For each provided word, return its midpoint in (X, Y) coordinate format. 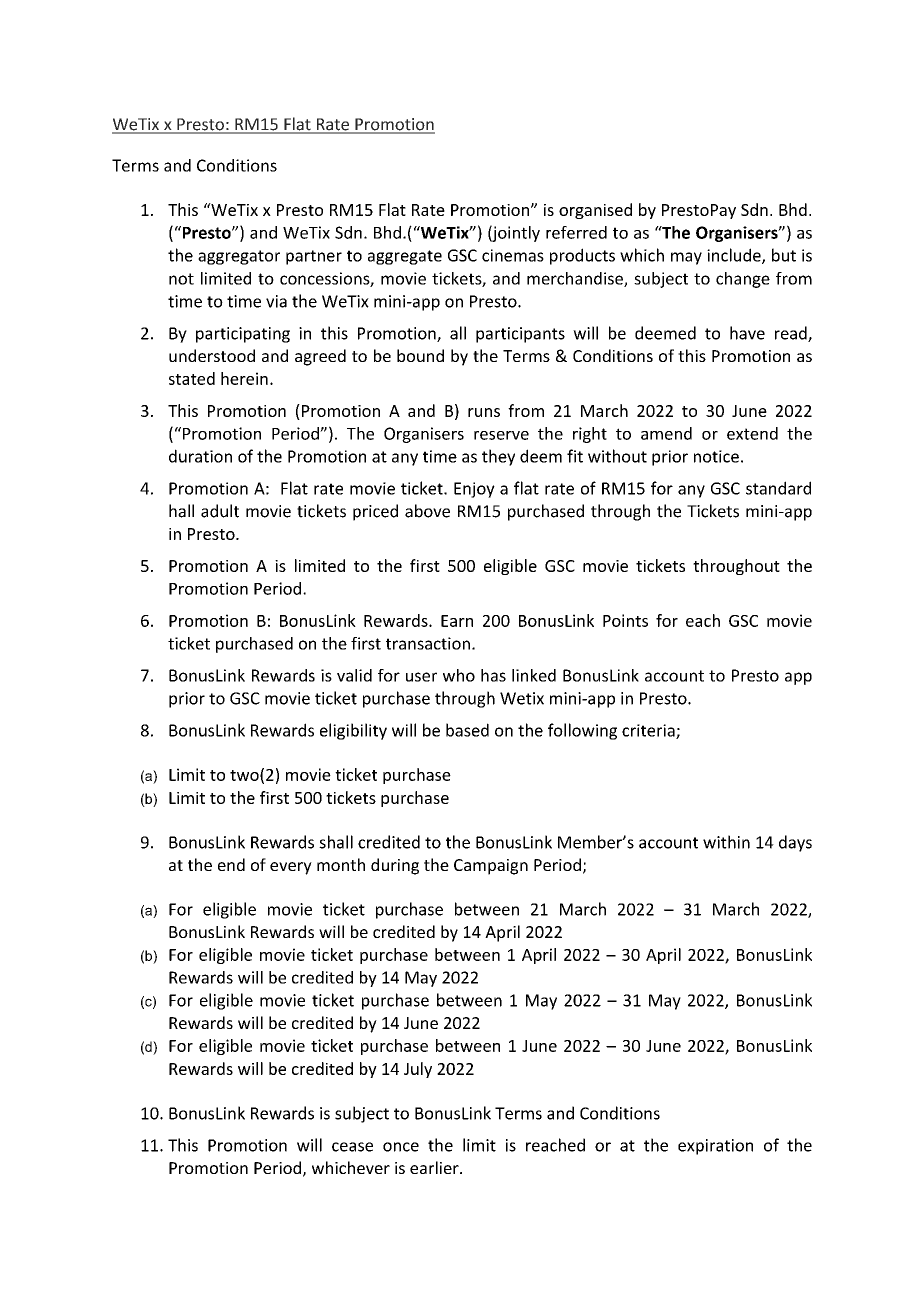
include (735, 256)
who (459, 675)
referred (576, 232)
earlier (435, 1167)
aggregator (239, 257)
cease (352, 1147)
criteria (649, 731)
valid (354, 675)
